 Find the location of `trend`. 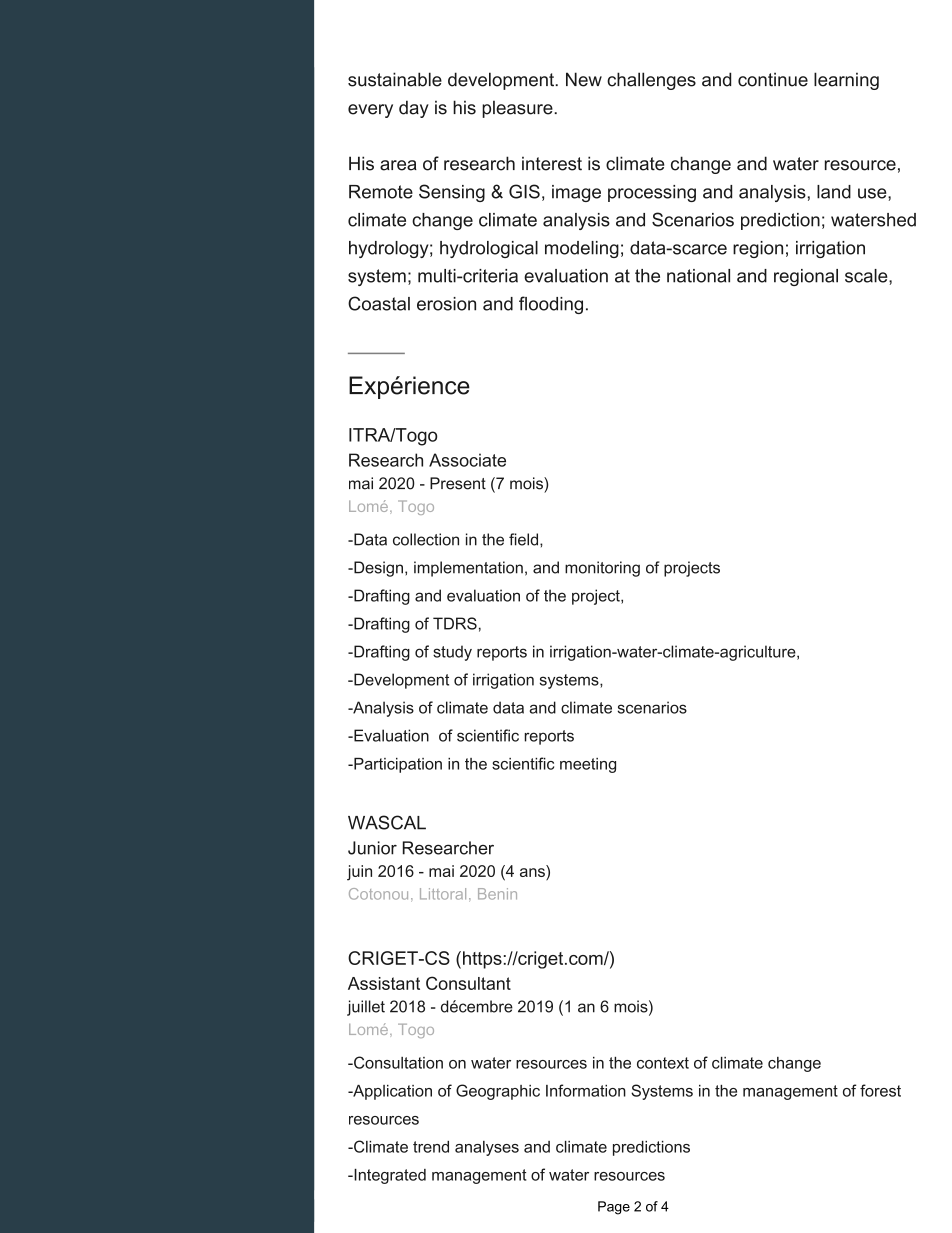

trend is located at coordinates (431, 1147).
